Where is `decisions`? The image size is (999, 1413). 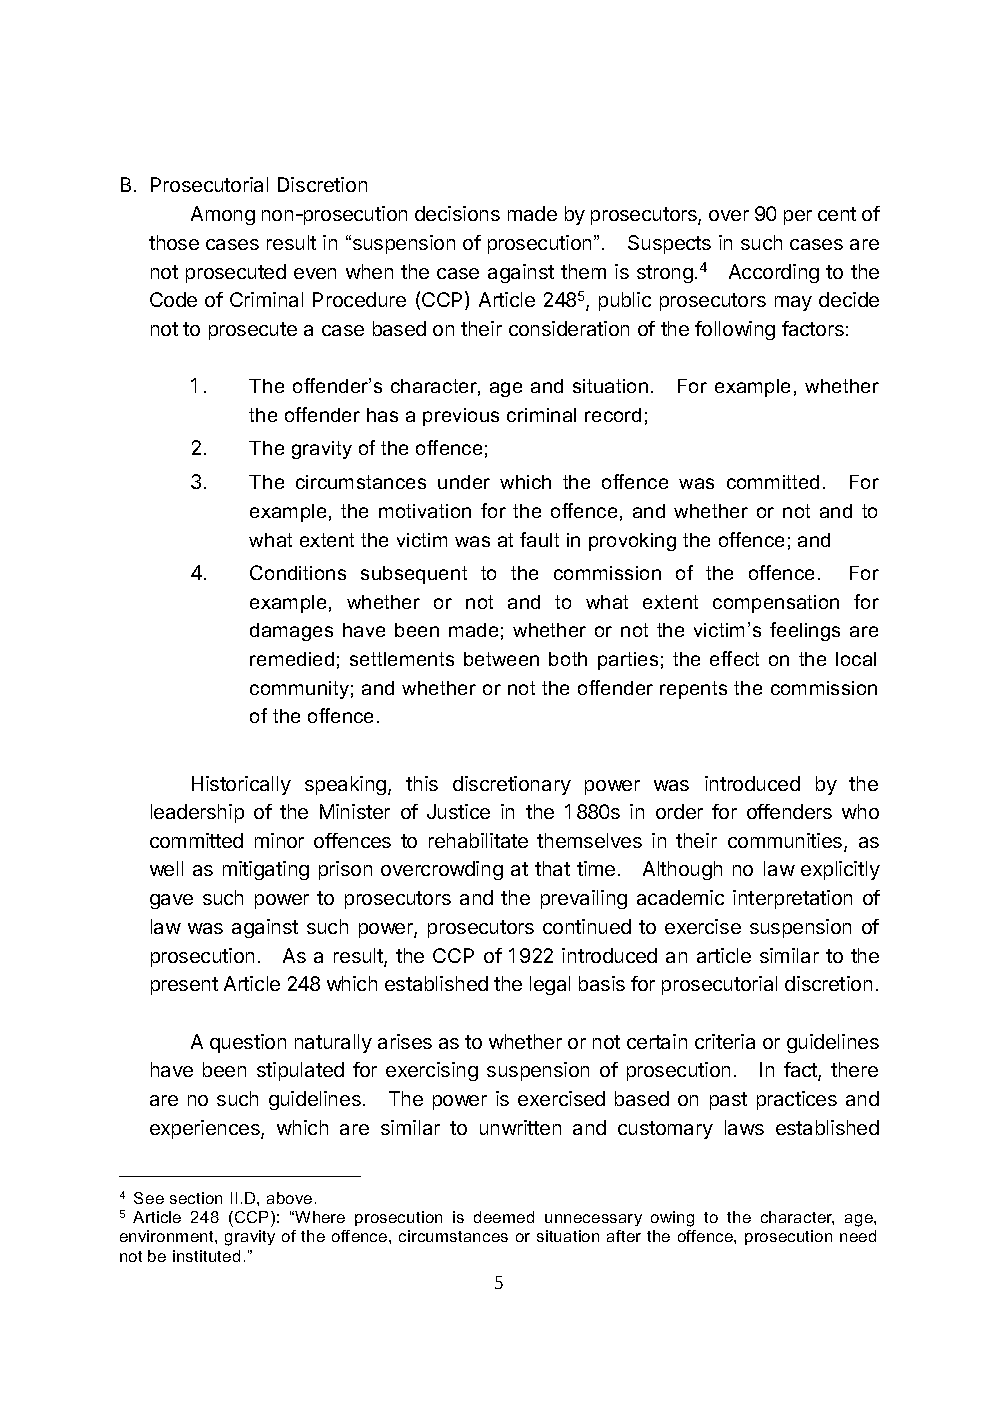
decisions is located at coordinates (457, 213).
